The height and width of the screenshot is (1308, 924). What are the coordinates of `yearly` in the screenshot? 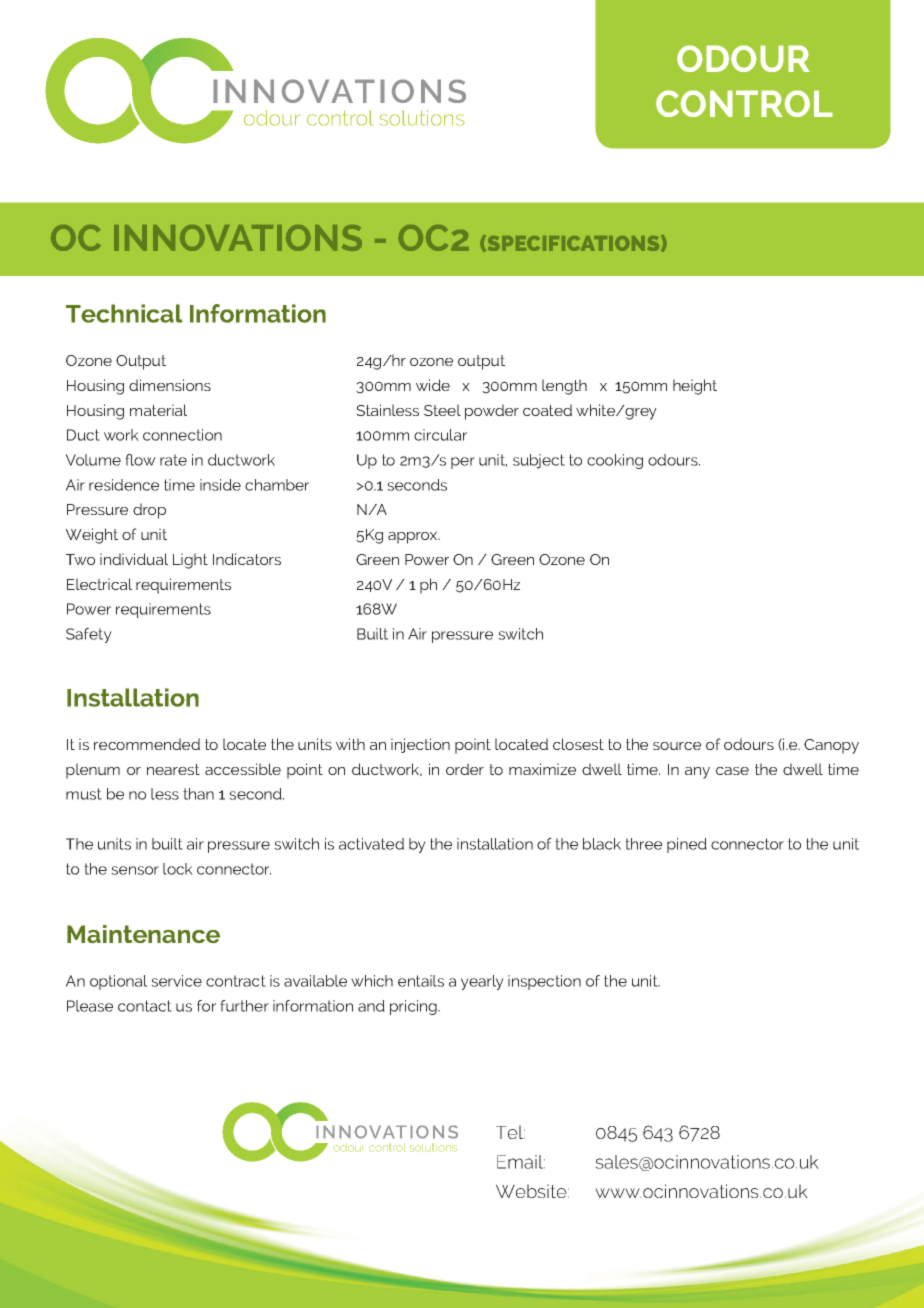 It's located at (482, 982).
